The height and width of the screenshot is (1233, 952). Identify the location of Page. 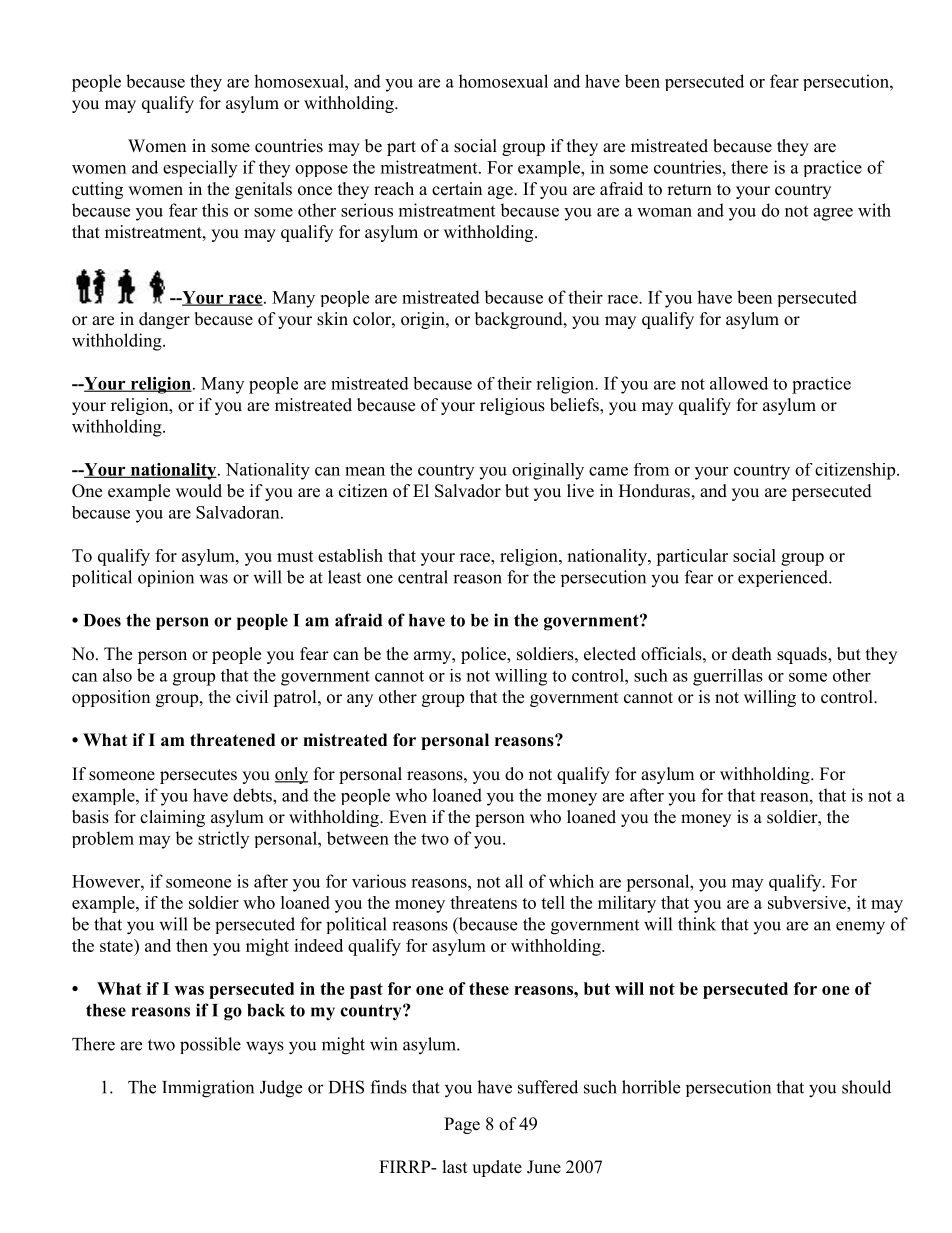
(462, 1125).
